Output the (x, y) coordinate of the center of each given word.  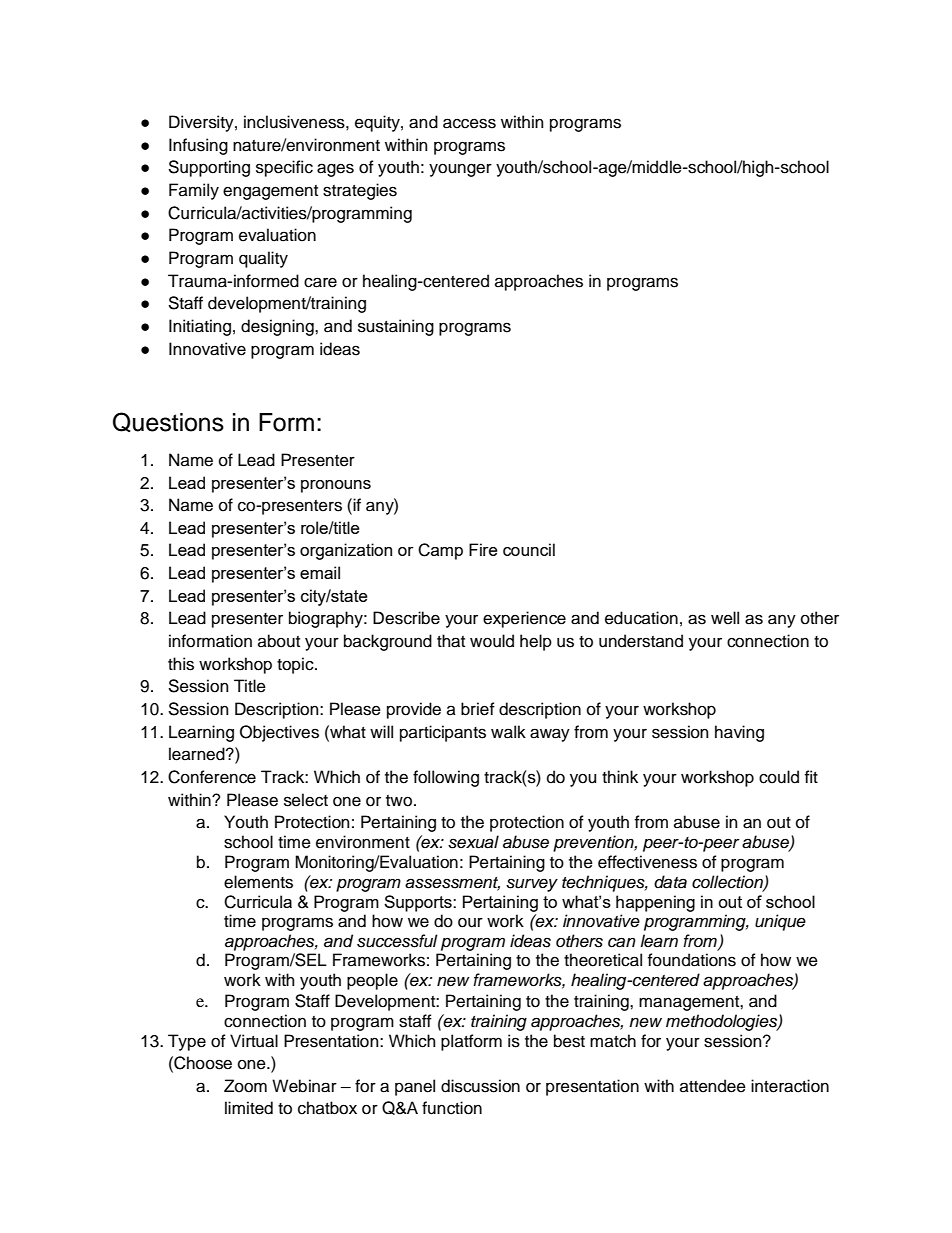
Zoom (245, 1086)
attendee (713, 1086)
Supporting (209, 168)
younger (460, 170)
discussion (480, 1086)
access (469, 123)
